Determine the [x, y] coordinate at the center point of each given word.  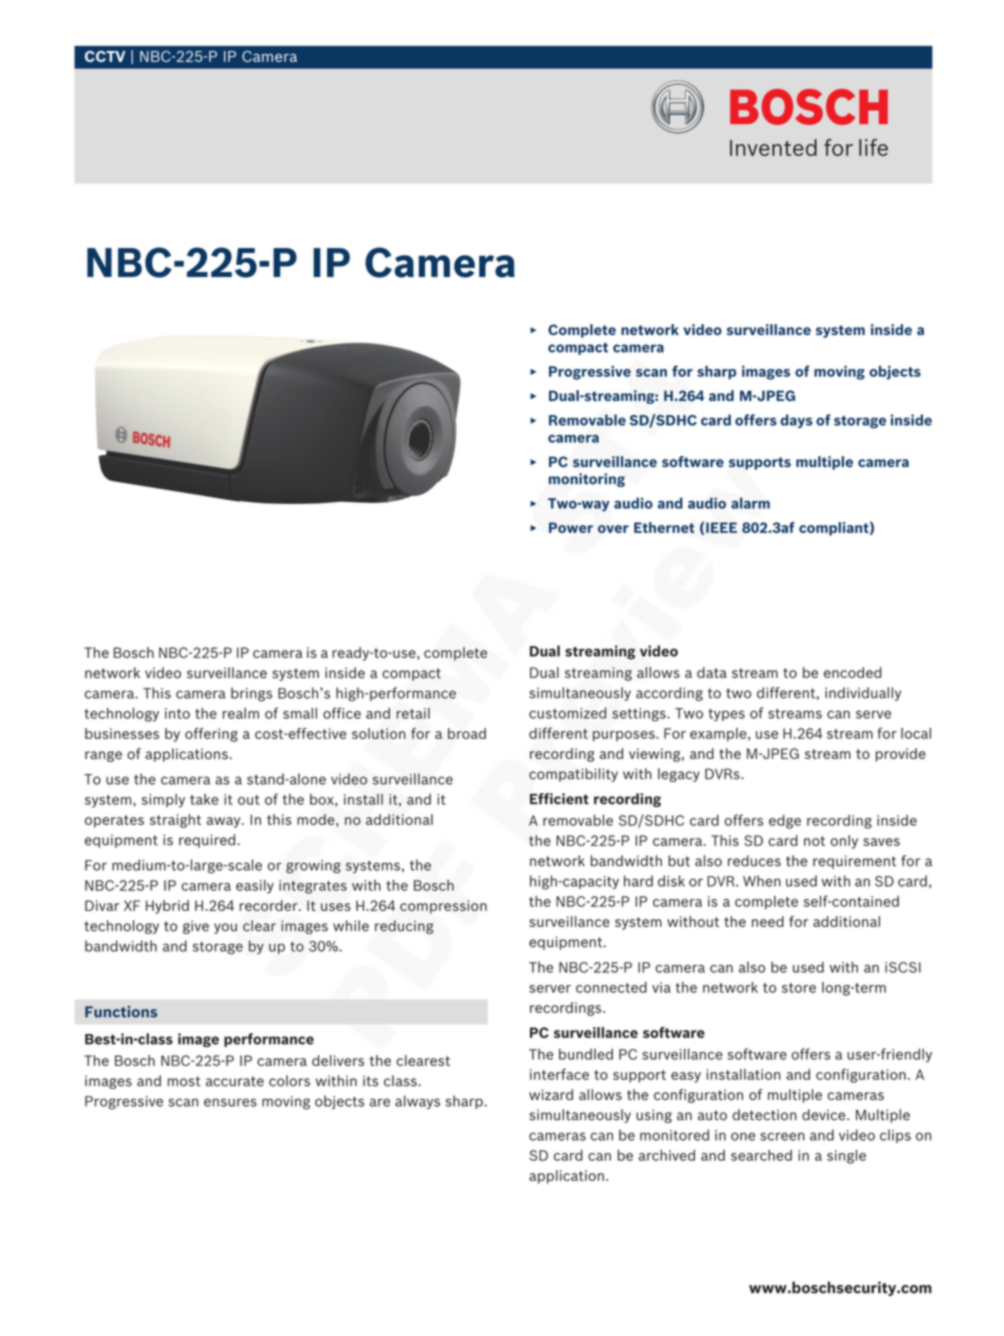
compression [443, 907]
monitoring [587, 480]
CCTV [105, 56]
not [814, 841]
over [613, 529]
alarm [750, 503]
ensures [230, 1102]
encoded [853, 672]
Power [571, 527]
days [796, 421]
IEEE [721, 527]
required [207, 841]
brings [251, 694]
